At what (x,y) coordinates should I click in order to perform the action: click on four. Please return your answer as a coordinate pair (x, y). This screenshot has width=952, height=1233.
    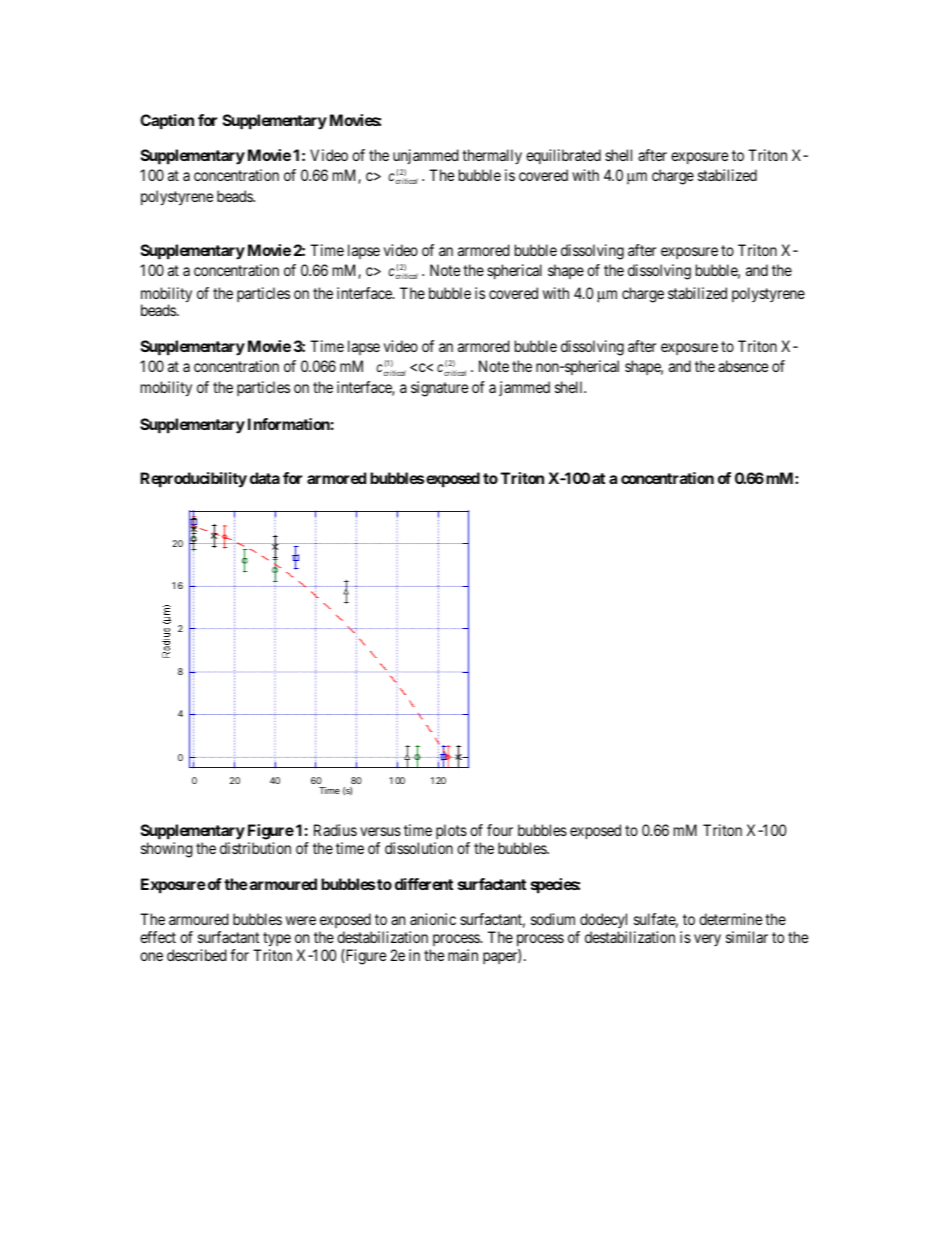
    Looking at the image, I should click on (500, 830).
